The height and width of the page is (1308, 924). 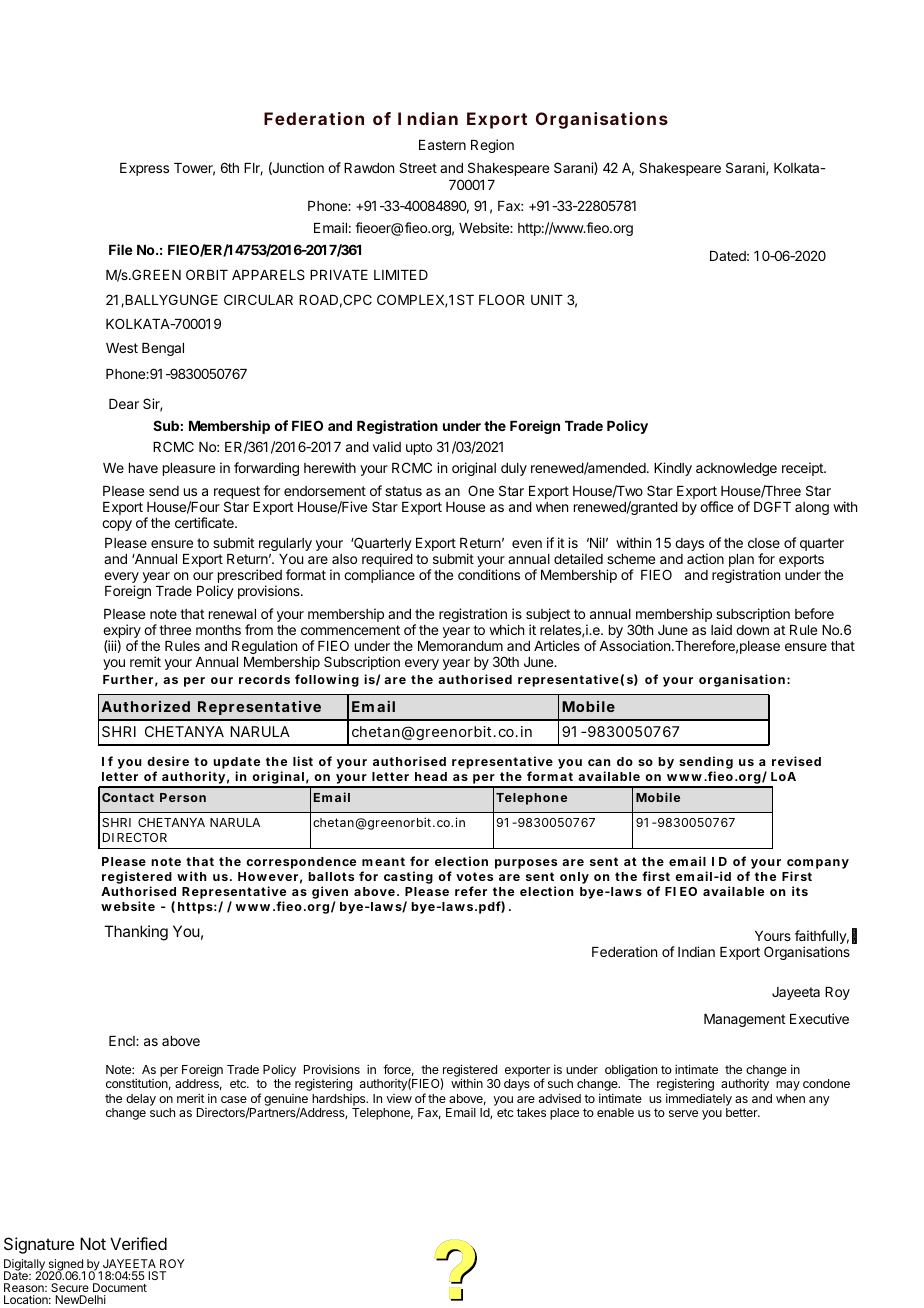 I want to click on months, so click(x=218, y=630).
